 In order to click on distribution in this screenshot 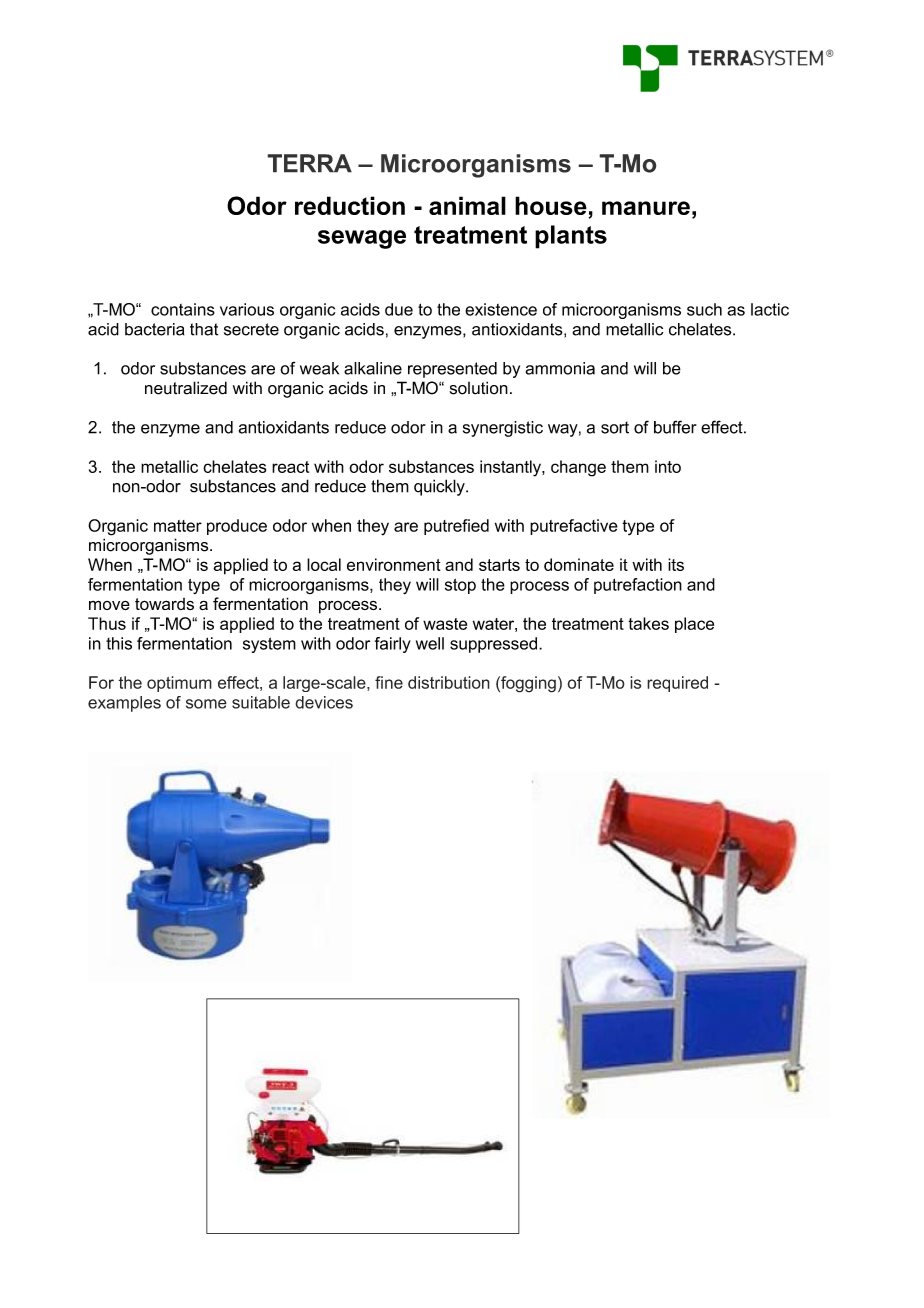, I will do `click(449, 682)`.
